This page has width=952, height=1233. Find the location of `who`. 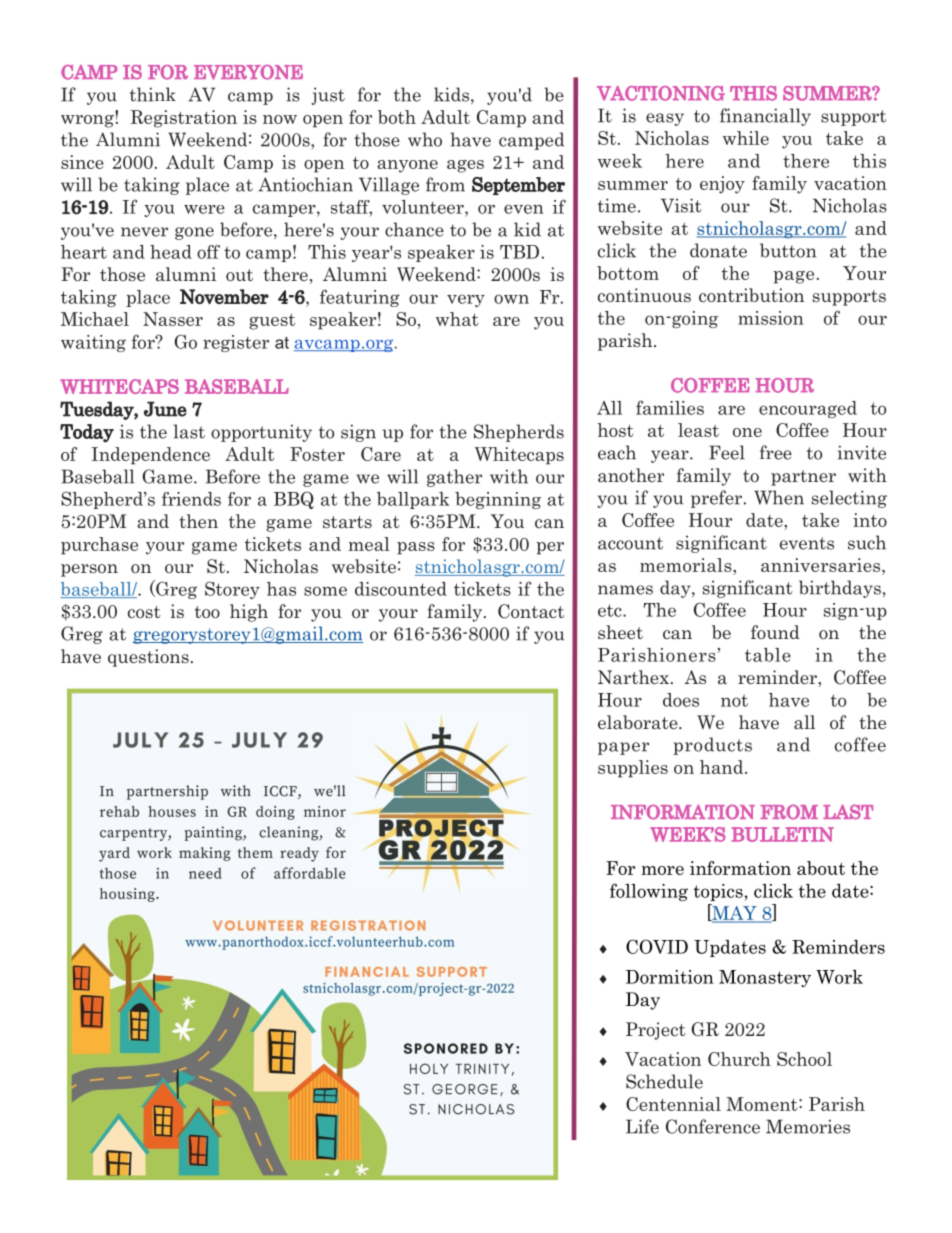

who is located at coordinates (425, 139).
